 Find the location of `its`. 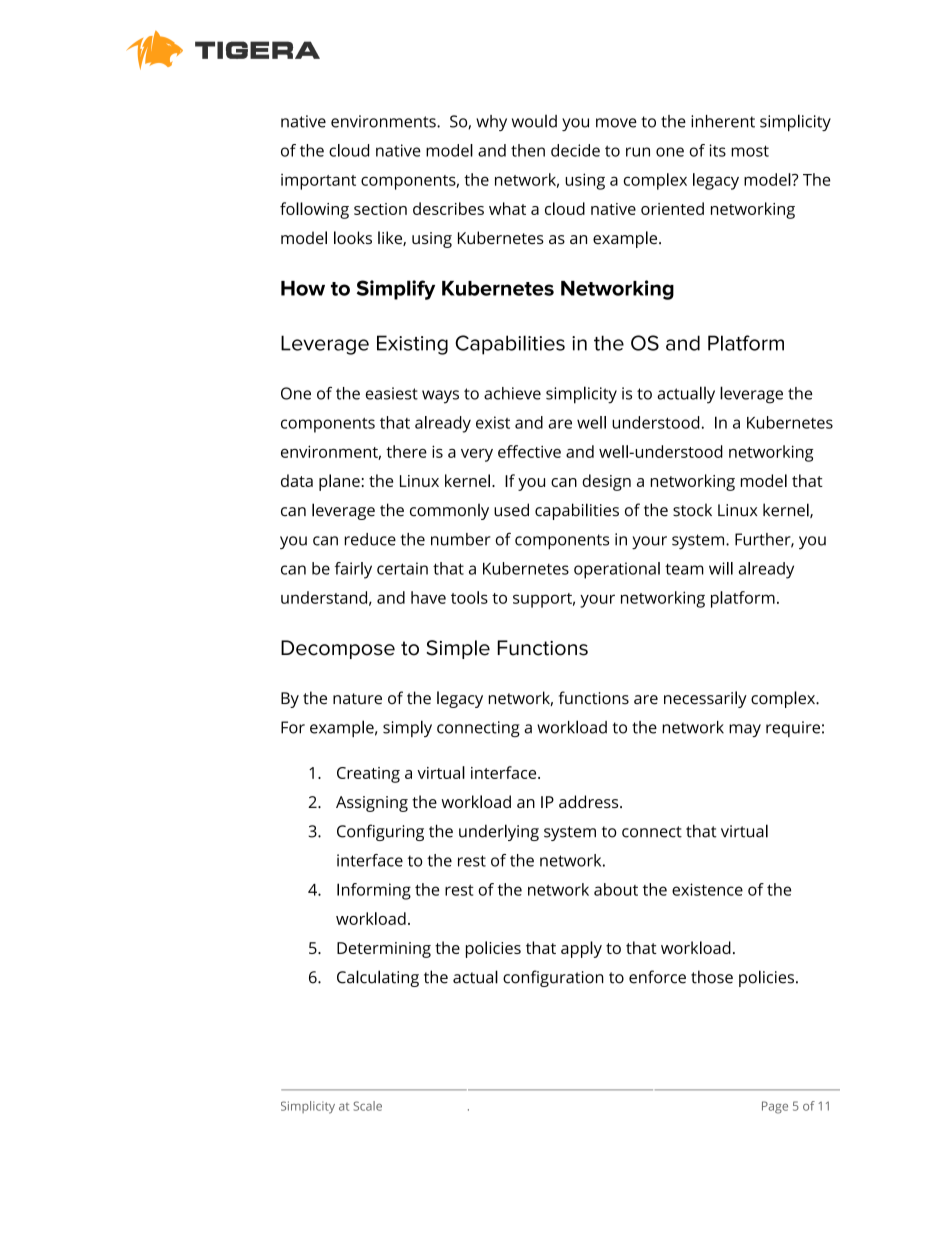

its is located at coordinates (718, 150).
